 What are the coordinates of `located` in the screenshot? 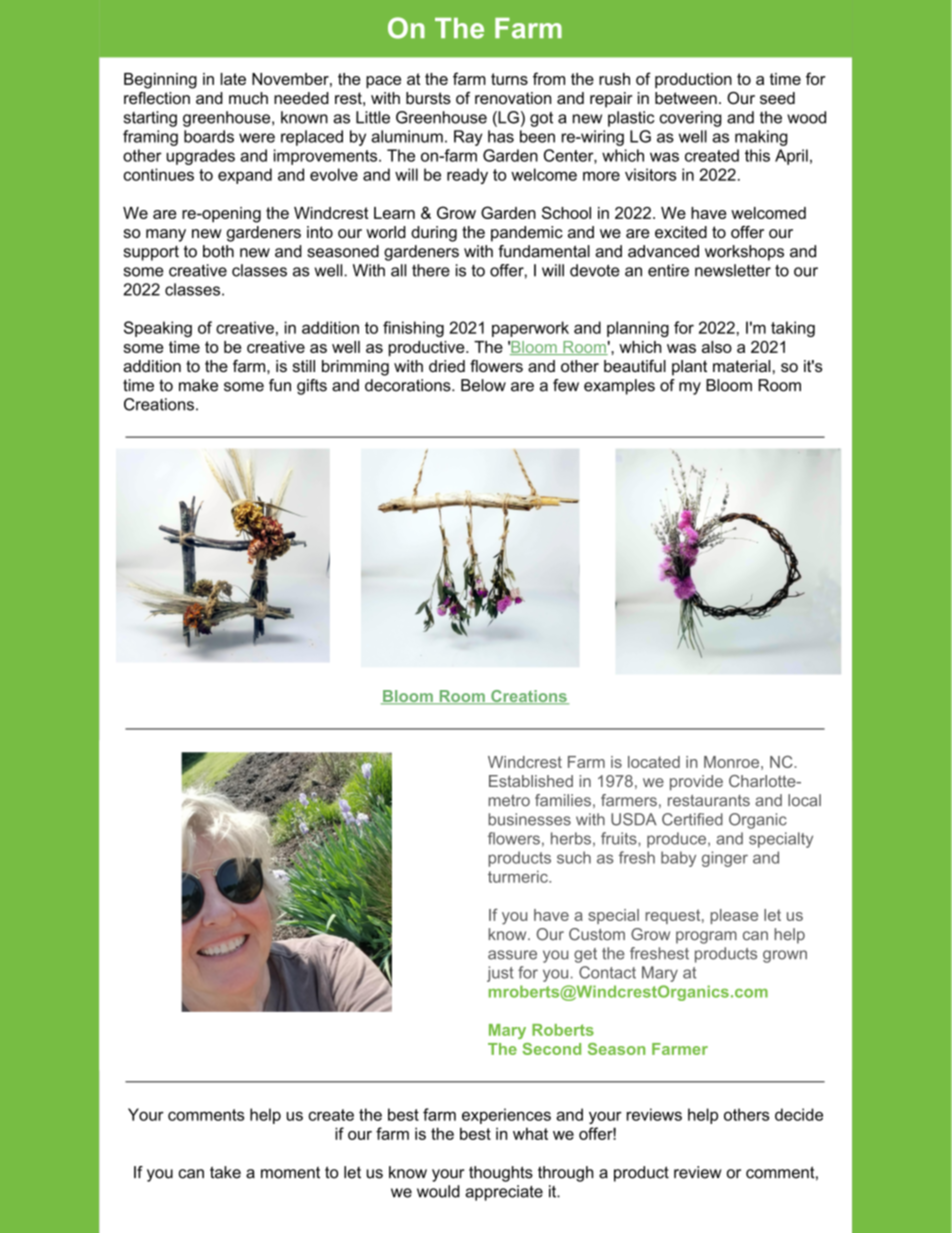 It's located at (654, 762).
